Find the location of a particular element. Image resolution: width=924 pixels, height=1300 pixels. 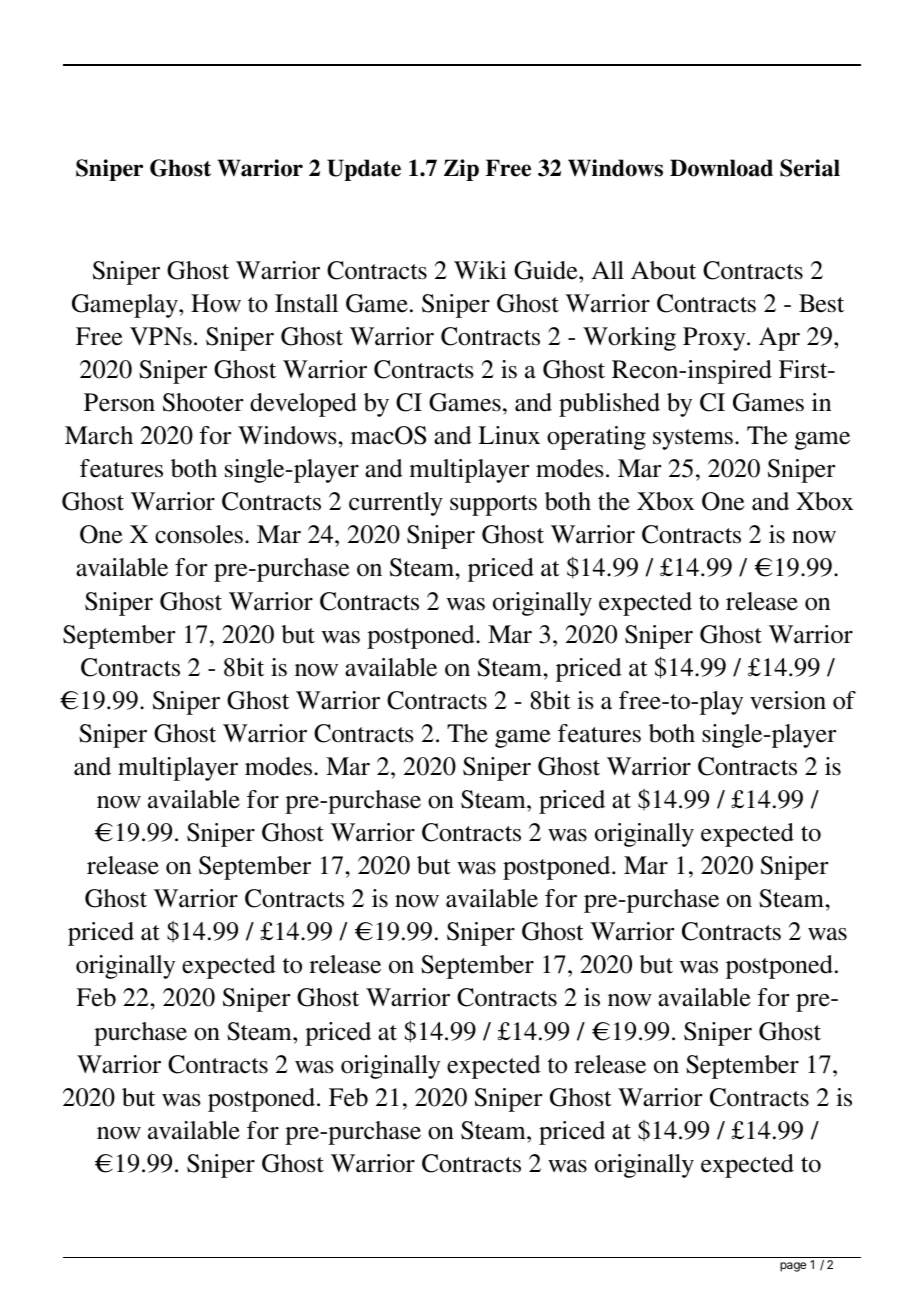

Zip is located at coordinates (461, 170).
